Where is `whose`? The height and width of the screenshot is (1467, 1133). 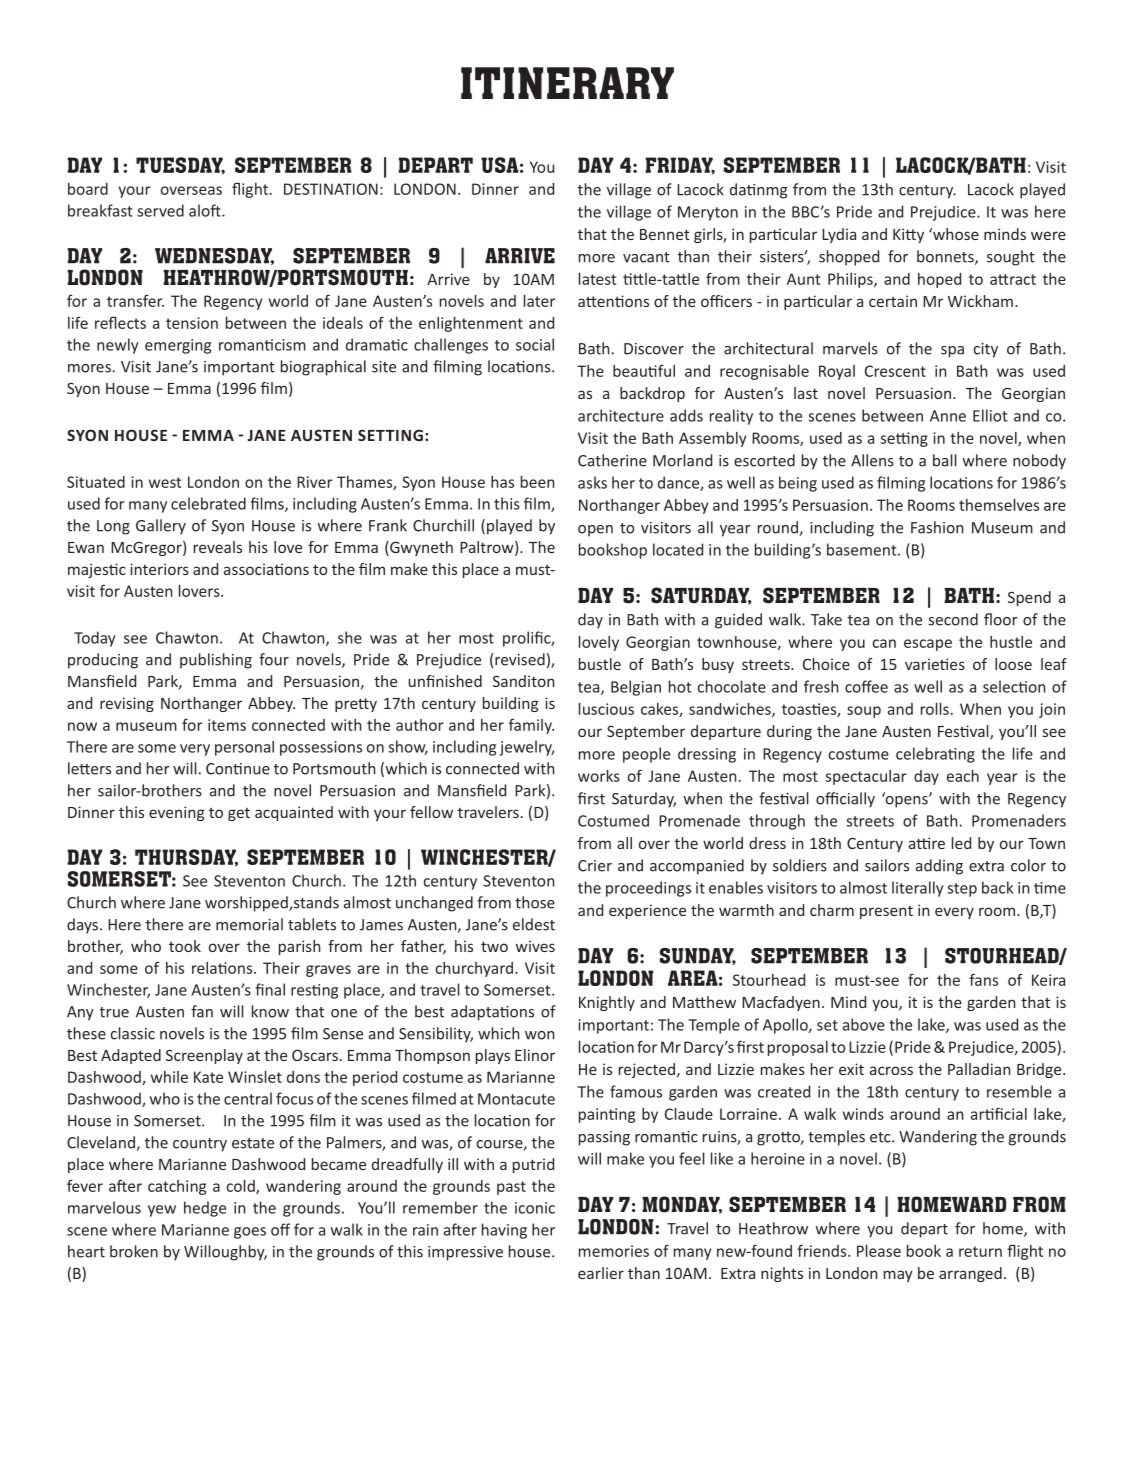
whose is located at coordinates (955, 234).
